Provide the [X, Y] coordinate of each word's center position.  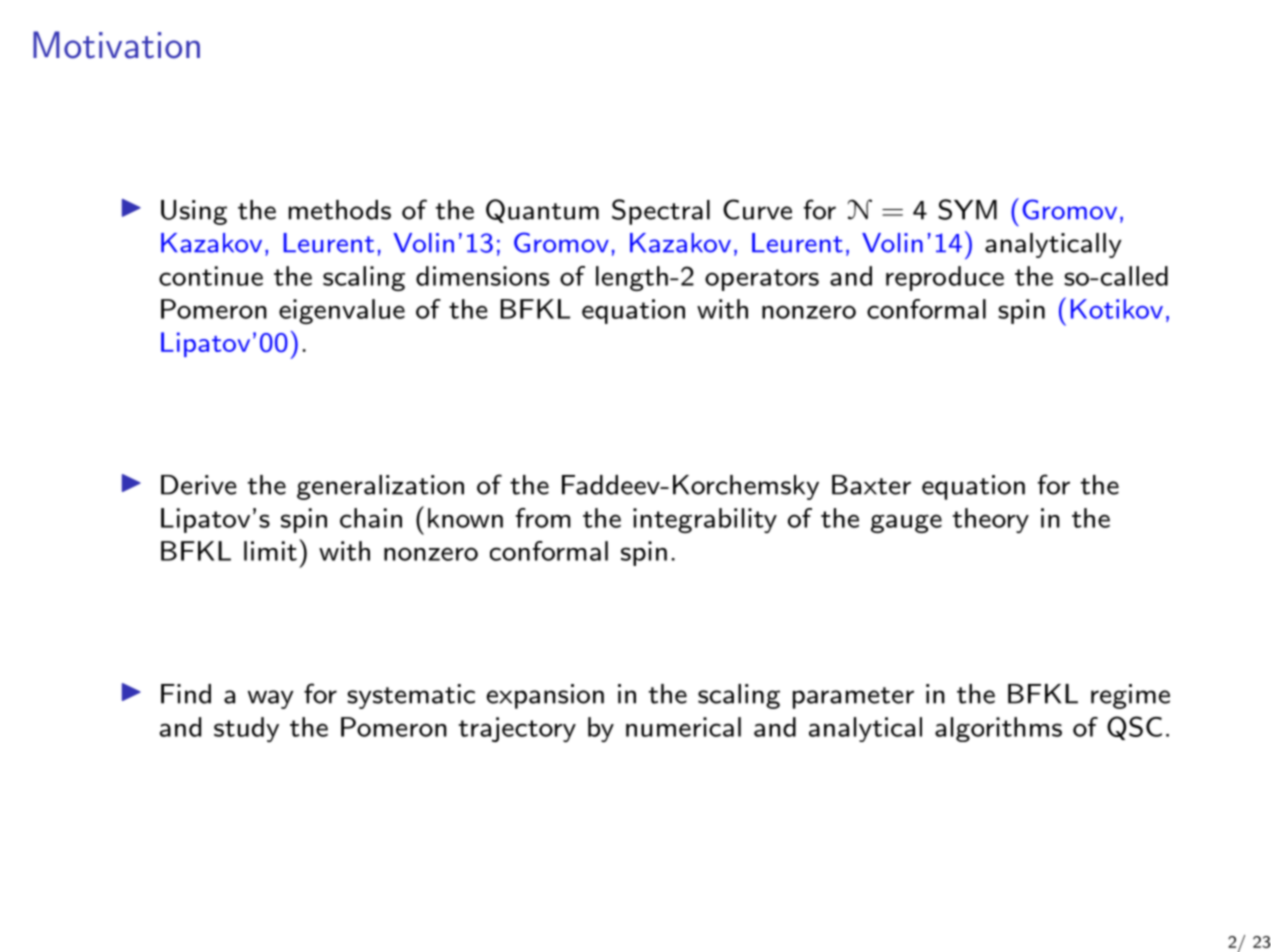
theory [991, 520]
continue [211, 276]
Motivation [116, 45]
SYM [967, 209]
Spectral [661, 212]
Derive [199, 485]
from [543, 518]
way [271, 699]
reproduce [945, 278]
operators [762, 280]
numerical [683, 727]
